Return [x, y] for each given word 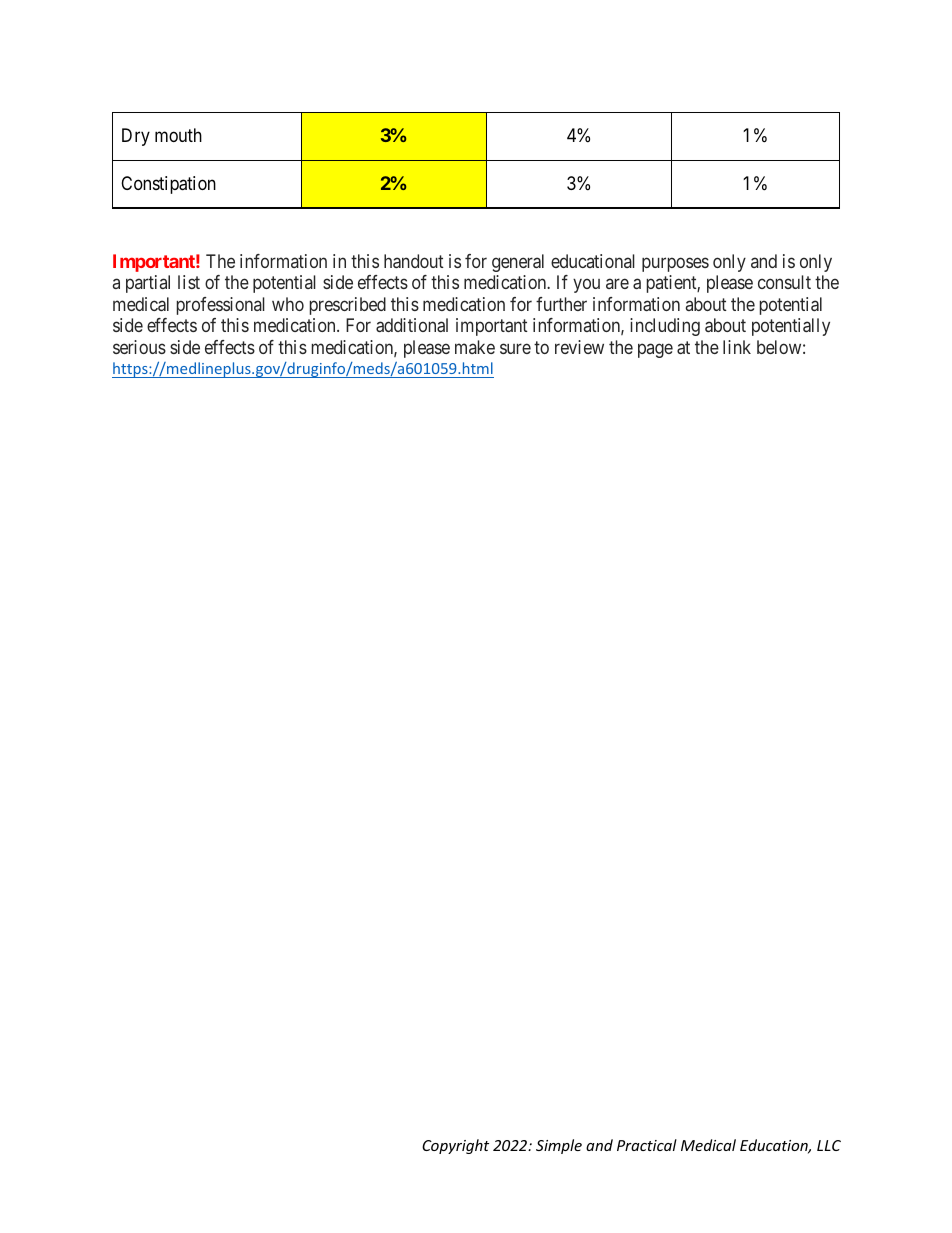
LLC [829, 1145]
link [737, 347]
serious [139, 347]
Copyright [455, 1146]
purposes [675, 264]
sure [515, 348]
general [518, 263]
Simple [559, 1146]
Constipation [168, 185]
